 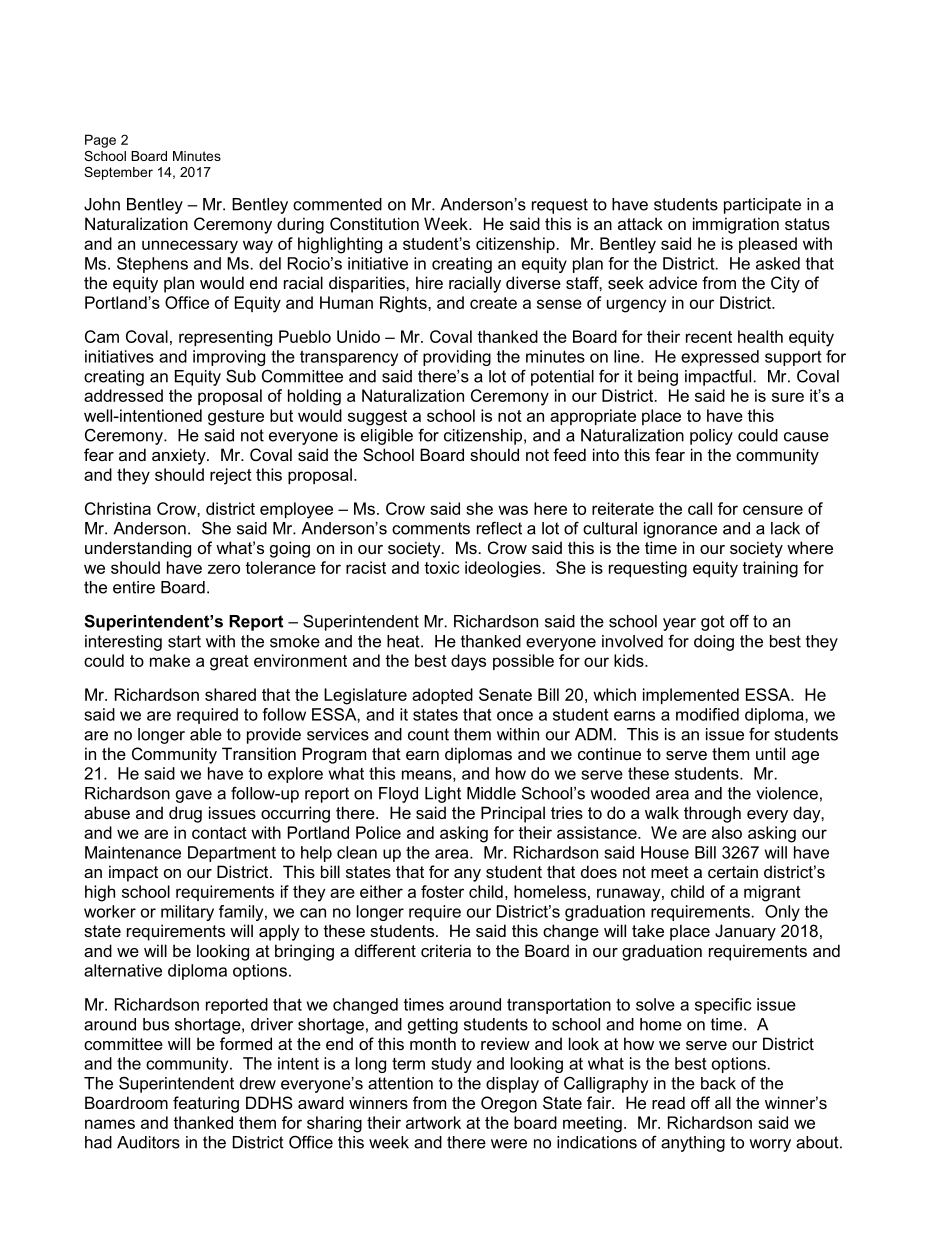 What do you see at coordinates (714, 643) in the image?
I see `doing` at bounding box center [714, 643].
